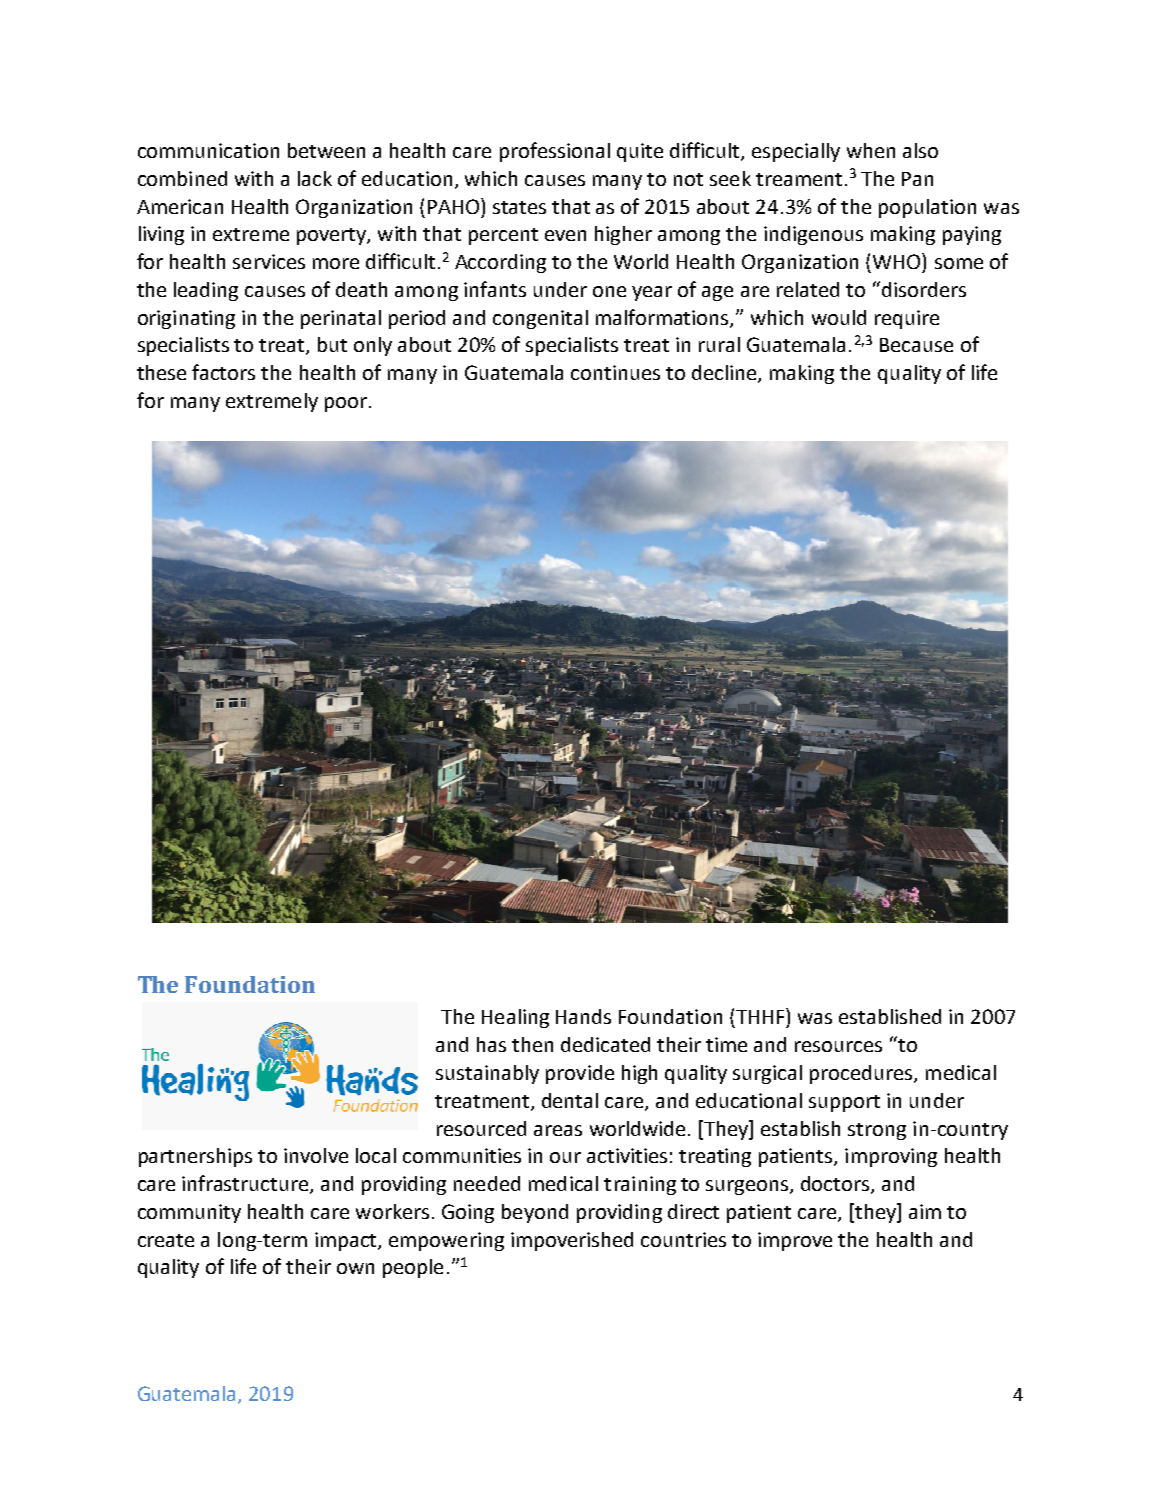  What do you see at coordinates (572, 1241) in the screenshot?
I see `impoverished` at bounding box center [572, 1241].
